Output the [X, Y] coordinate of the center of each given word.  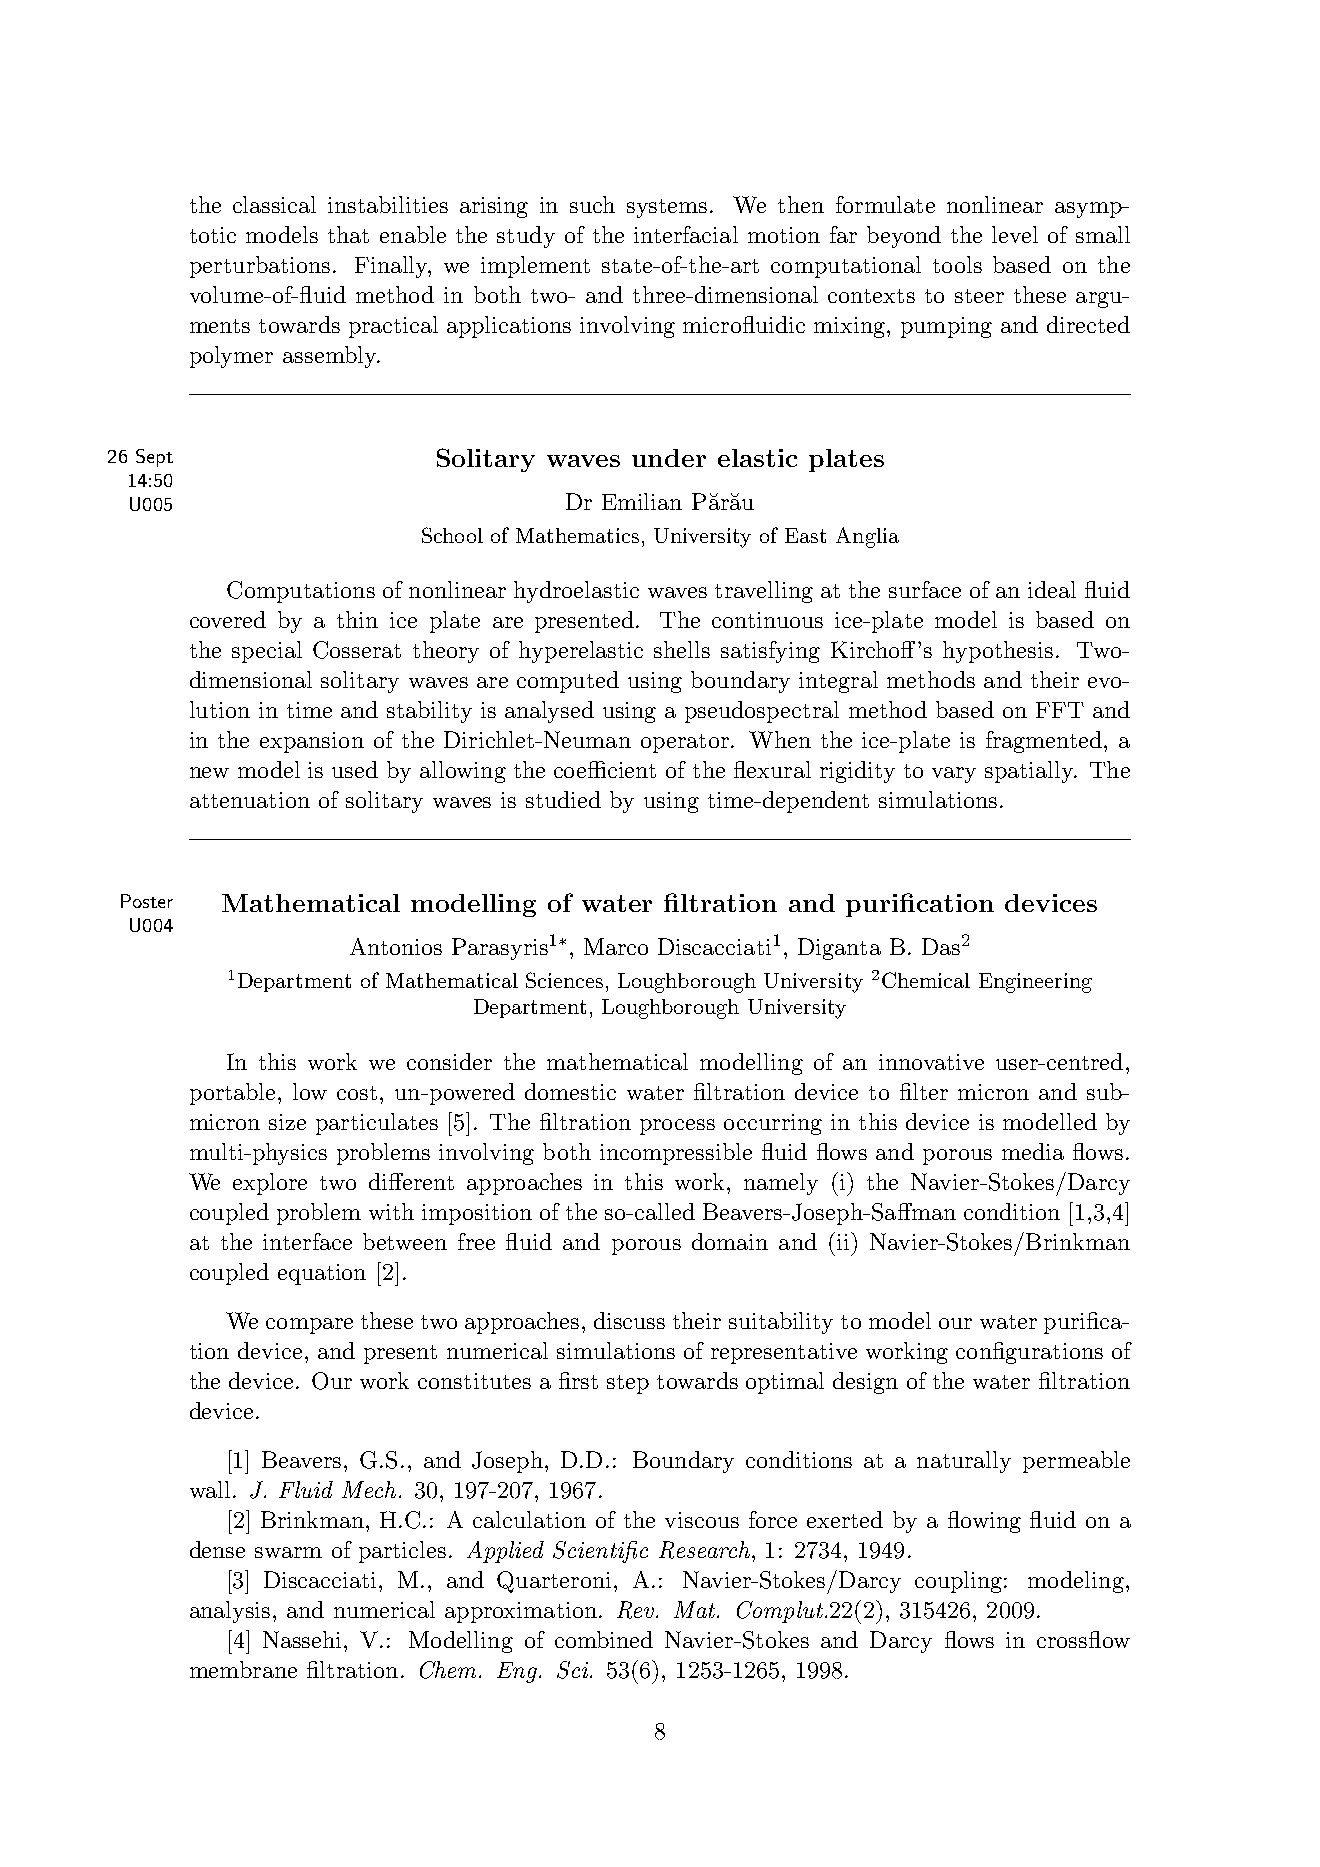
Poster [147, 901]
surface [925, 589]
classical [274, 204]
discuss [629, 1320]
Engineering [1035, 983]
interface [307, 1241]
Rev [637, 1610]
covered [228, 619]
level [1015, 234]
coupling [960, 1582]
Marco [616, 946]
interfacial [686, 234]
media [1033, 1151]
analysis [230, 1612]
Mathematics [577, 535]
